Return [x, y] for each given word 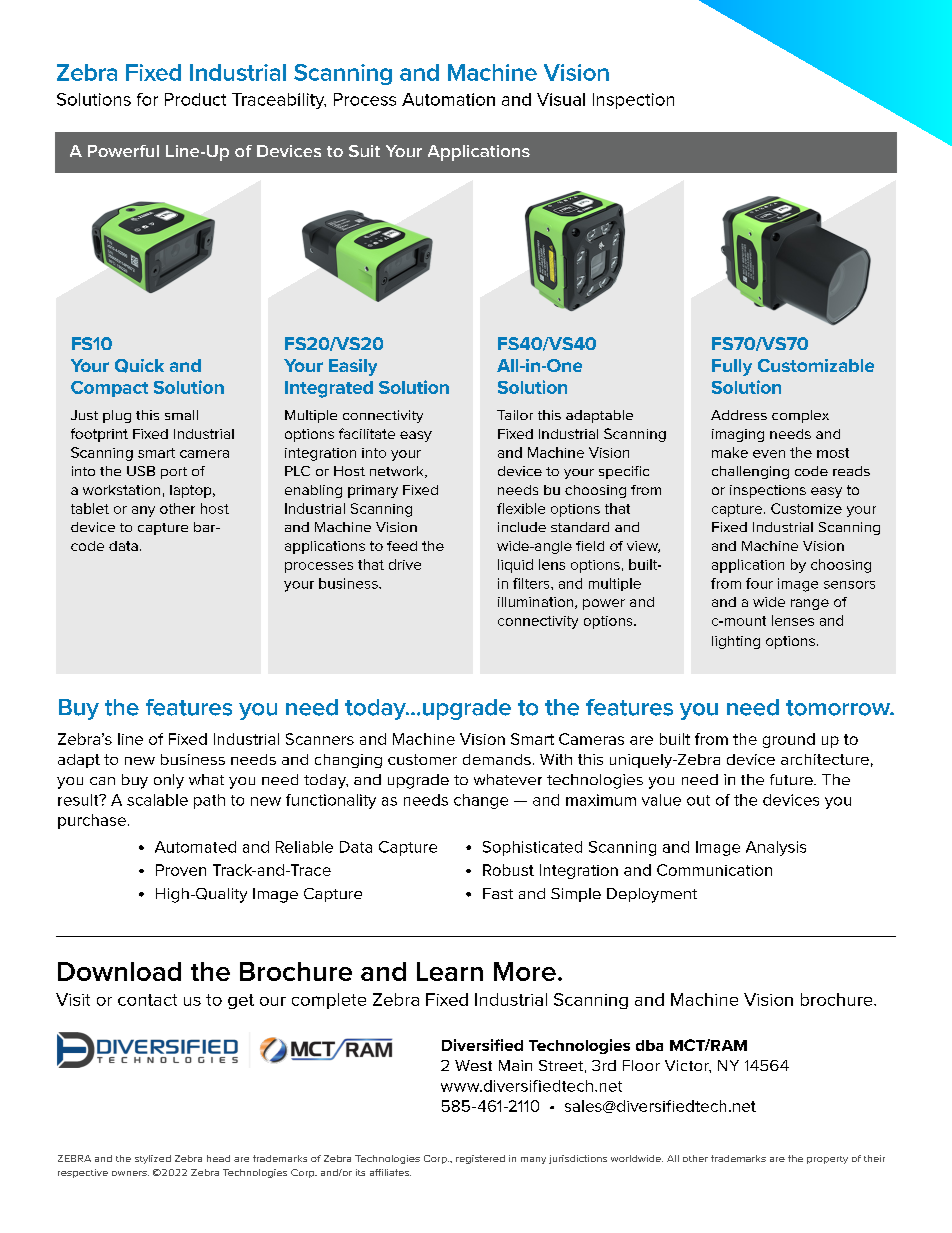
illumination [537, 603]
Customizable [816, 365]
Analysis [776, 848]
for [147, 99]
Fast [498, 893]
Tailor [515, 415]
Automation [448, 99]
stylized [153, 1159]
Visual [561, 99]
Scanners [320, 739]
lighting [736, 642]
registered [480, 1159]
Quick [139, 366]
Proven [181, 870]
